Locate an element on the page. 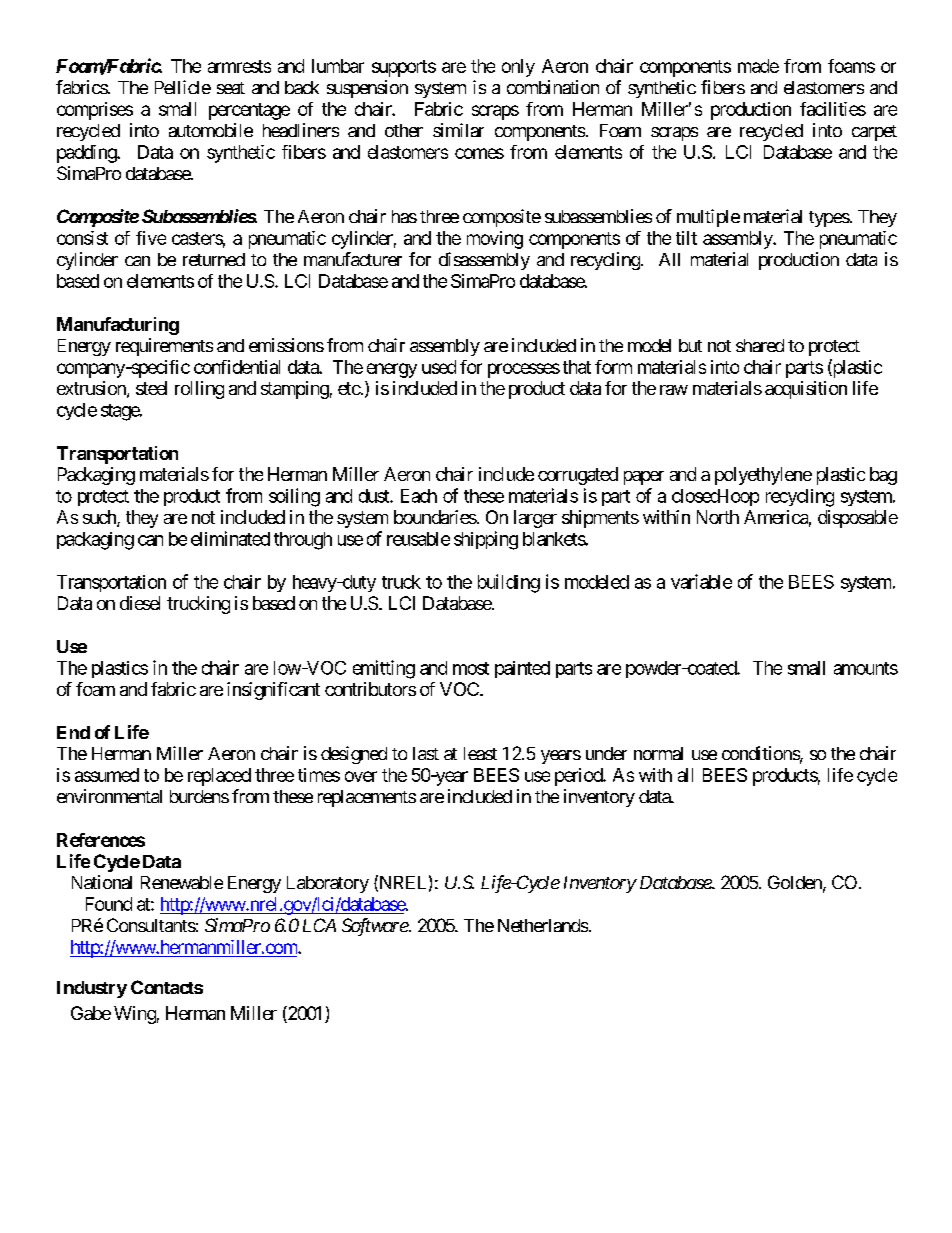 Image resolution: width=952 pixels, height=1233 pixels. facilities is located at coordinates (833, 109).
